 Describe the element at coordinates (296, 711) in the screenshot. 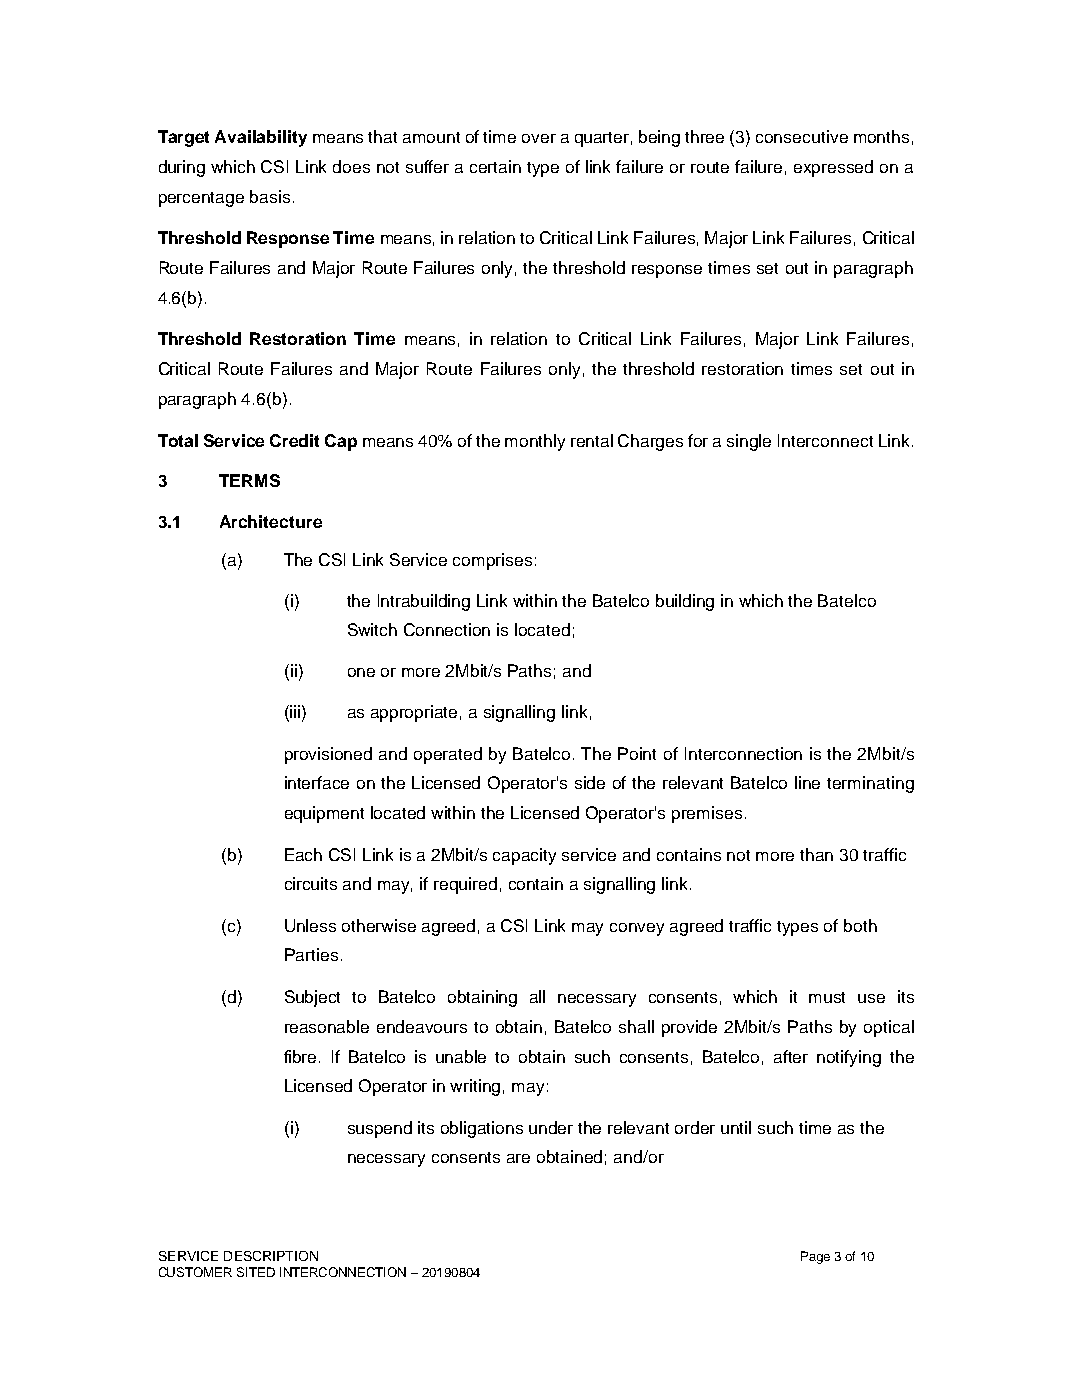

I see `iii` at that location.
